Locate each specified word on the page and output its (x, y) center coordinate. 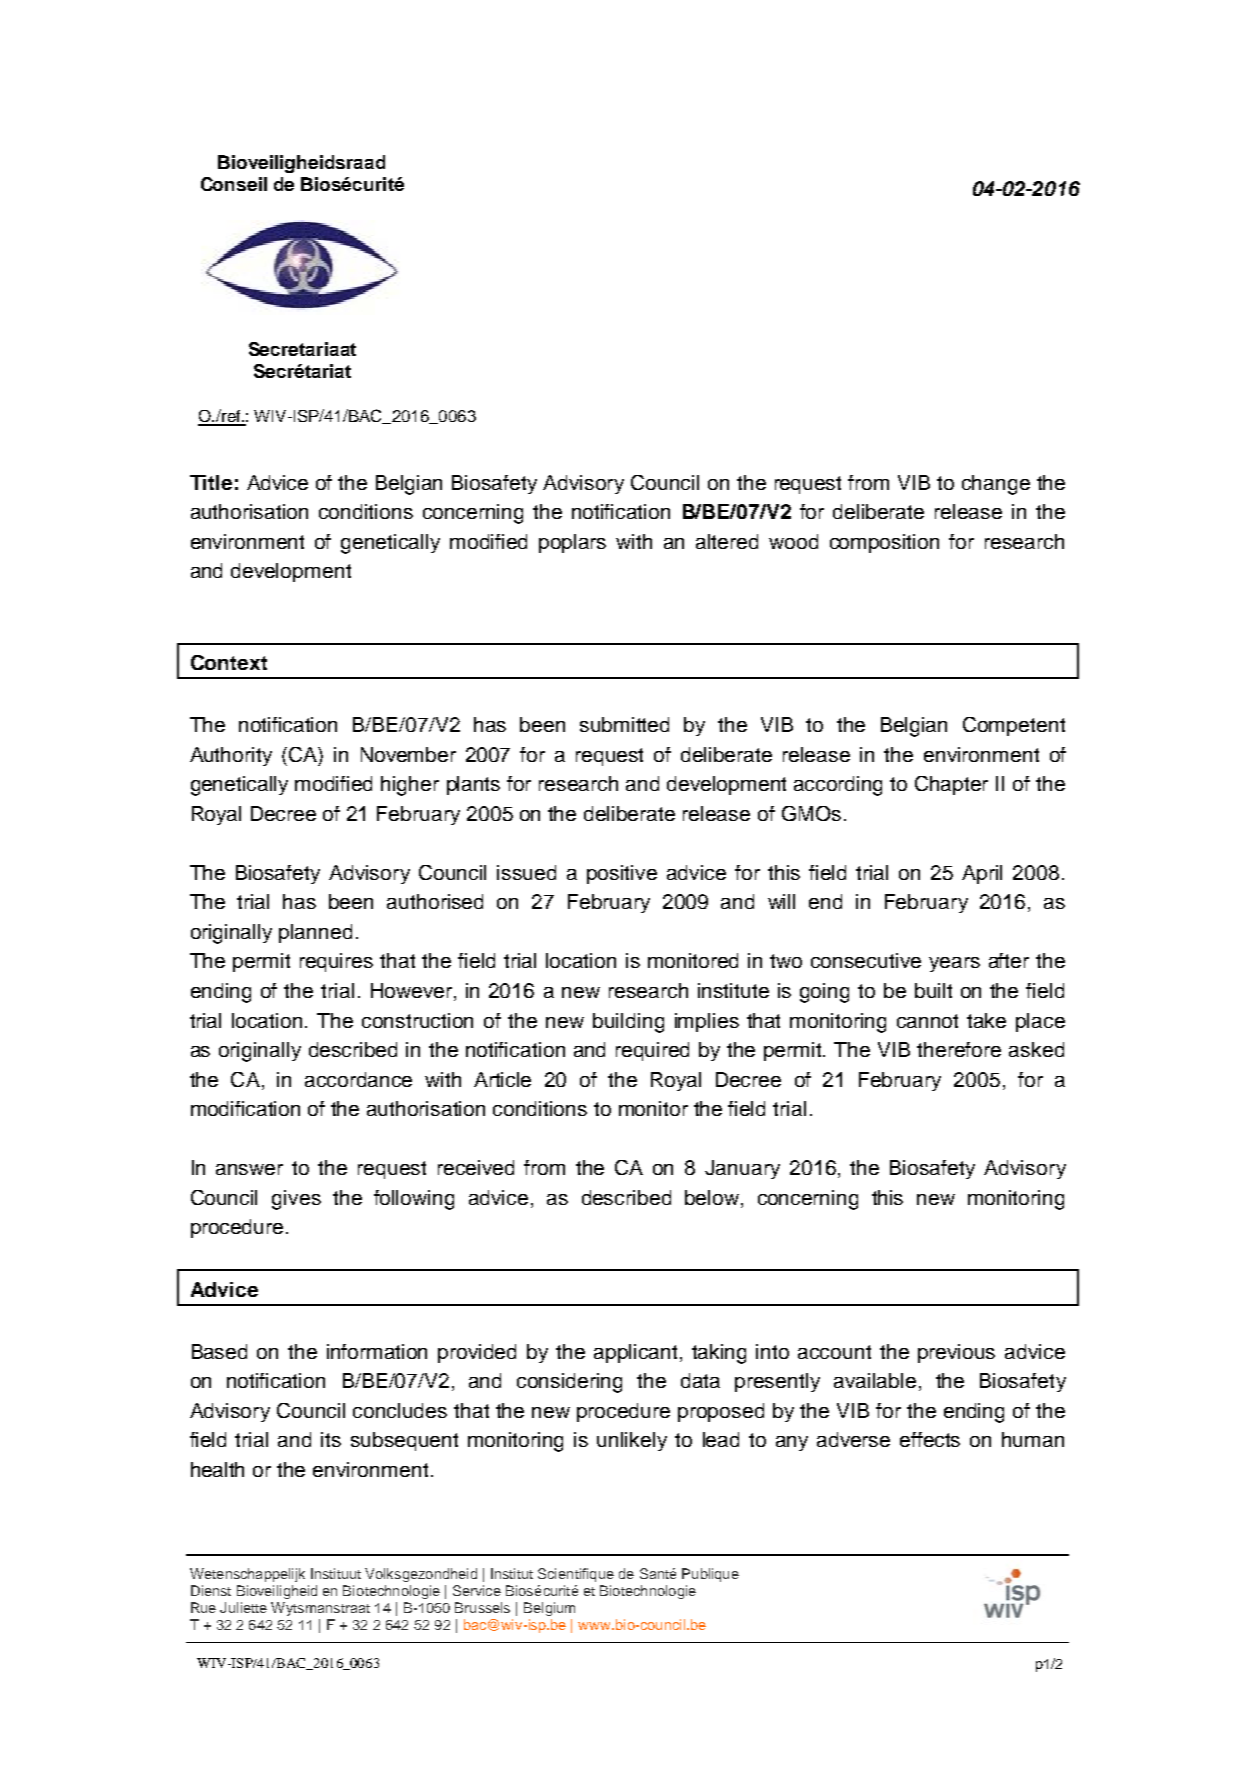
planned (315, 933)
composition (884, 543)
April (982, 874)
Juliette (243, 1607)
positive (622, 874)
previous (956, 1353)
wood (793, 541)
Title (211, 482)
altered (727, 541)
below (713, 1199)
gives (296, 1200)
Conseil (234, 184)
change (996, 485)
